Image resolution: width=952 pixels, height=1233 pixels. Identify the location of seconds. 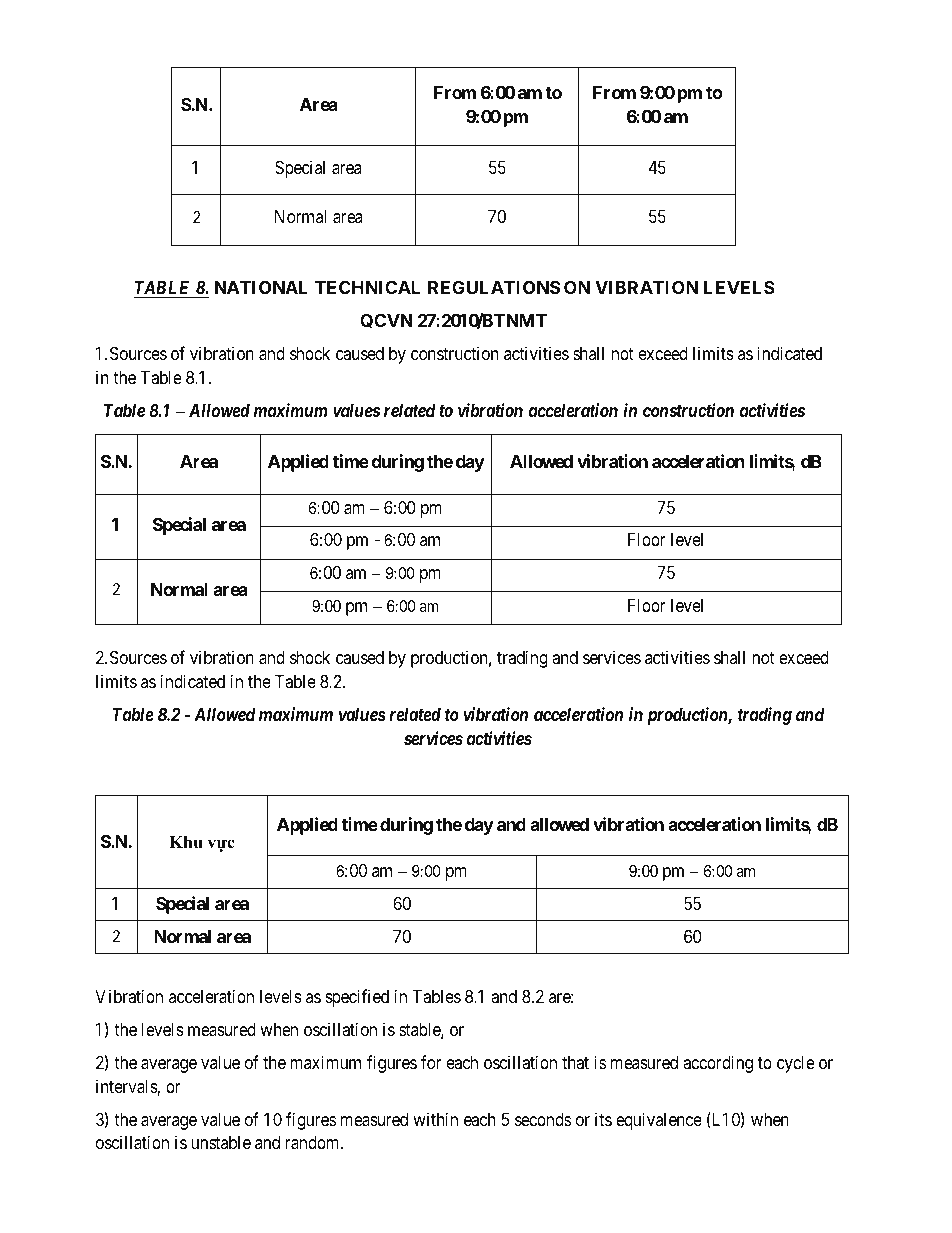
(543, 1119).
